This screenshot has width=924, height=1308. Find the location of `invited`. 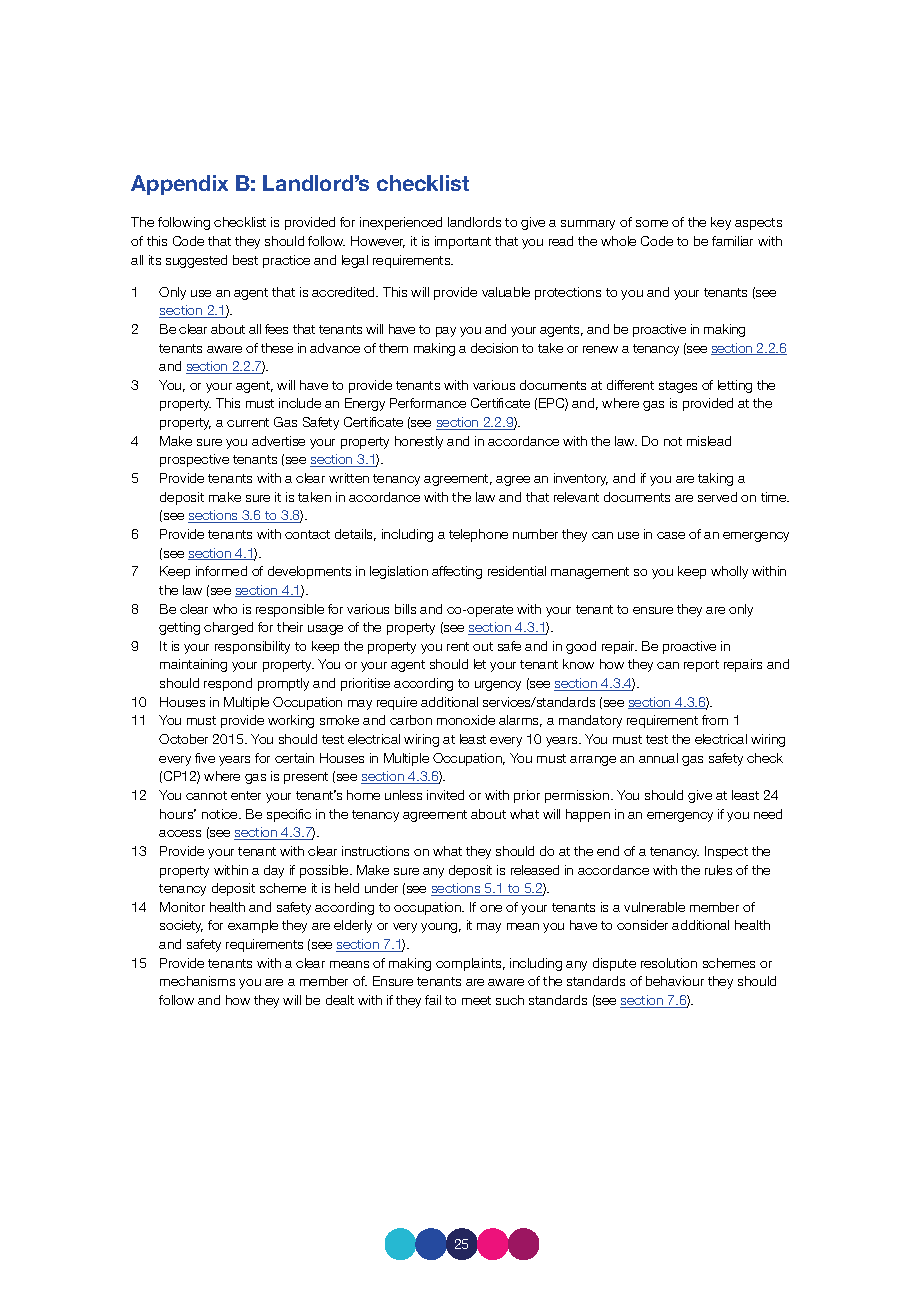

invited is located at coordinates (445, 795).
